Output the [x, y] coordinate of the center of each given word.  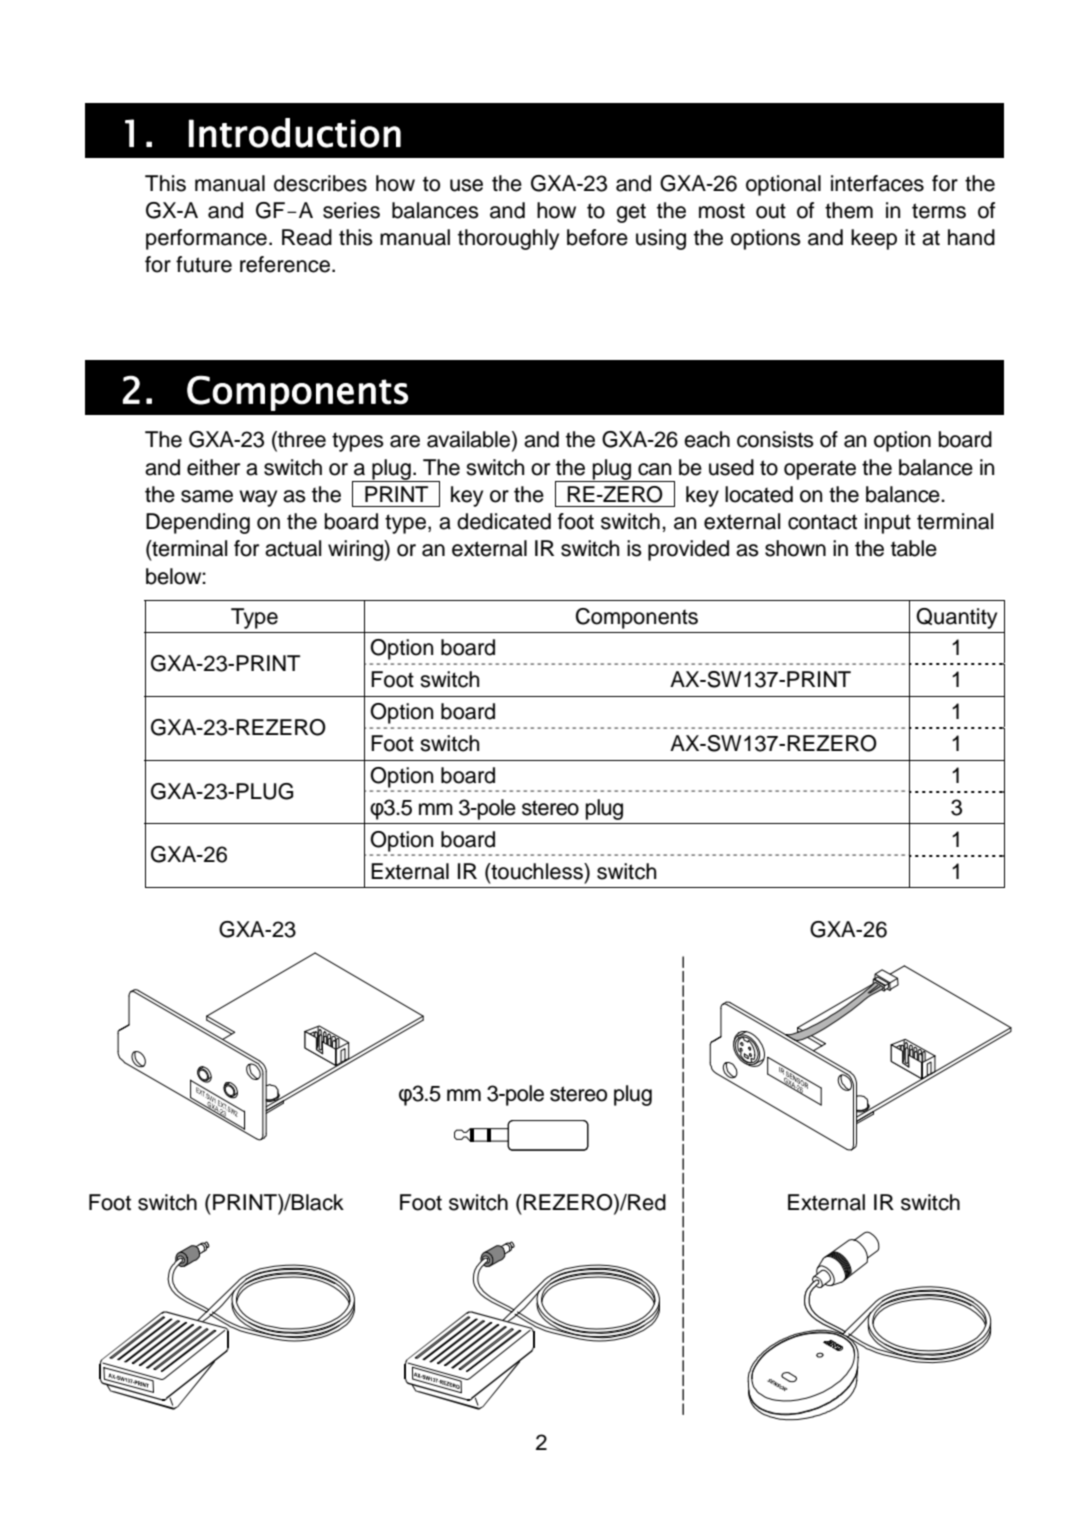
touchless [537, 871]
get [631, 213]
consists [775, 439]
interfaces [877, 183]
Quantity [956, 618]
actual [293, 548]
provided [688, 550]
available [470, 440]
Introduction [295, 133]
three [301, 440]
